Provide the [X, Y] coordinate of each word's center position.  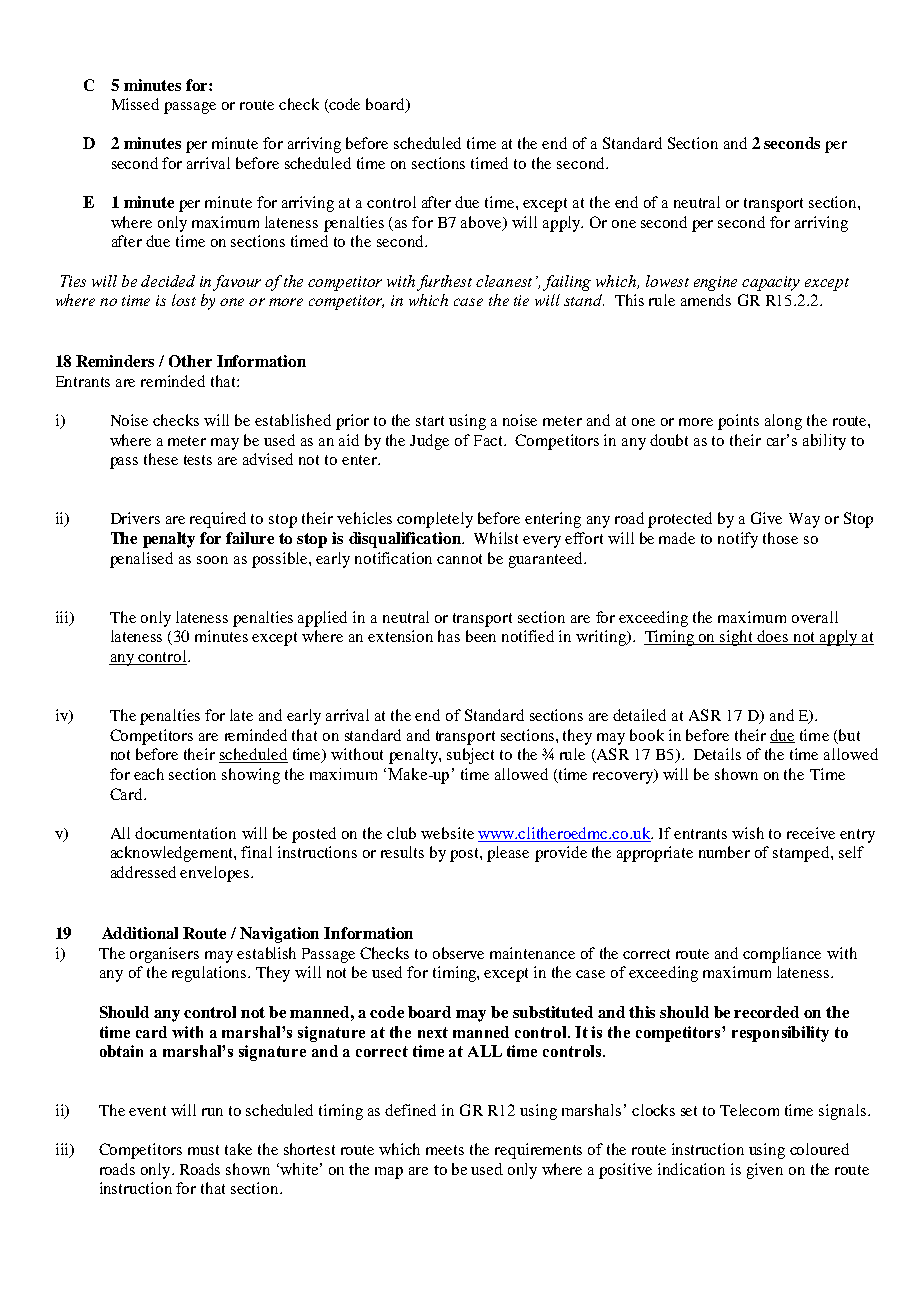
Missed [135, 104]
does [773, 637]
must [203, 1150]
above [482, 223]
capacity [771, 283]
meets [445, 1150]
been [481, 636]
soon [212, 560]
